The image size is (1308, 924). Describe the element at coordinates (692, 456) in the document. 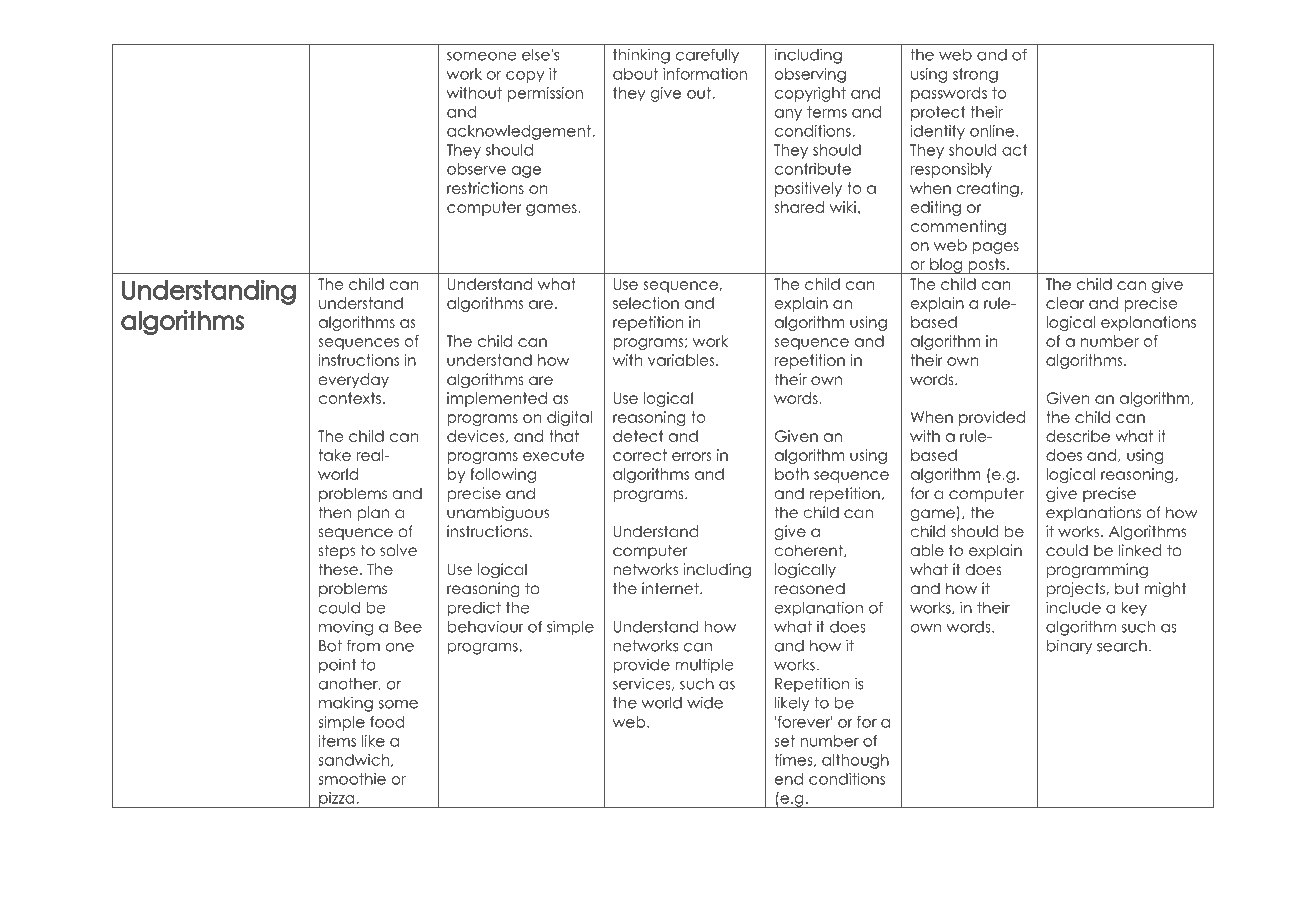

I see `errors` at that location.
